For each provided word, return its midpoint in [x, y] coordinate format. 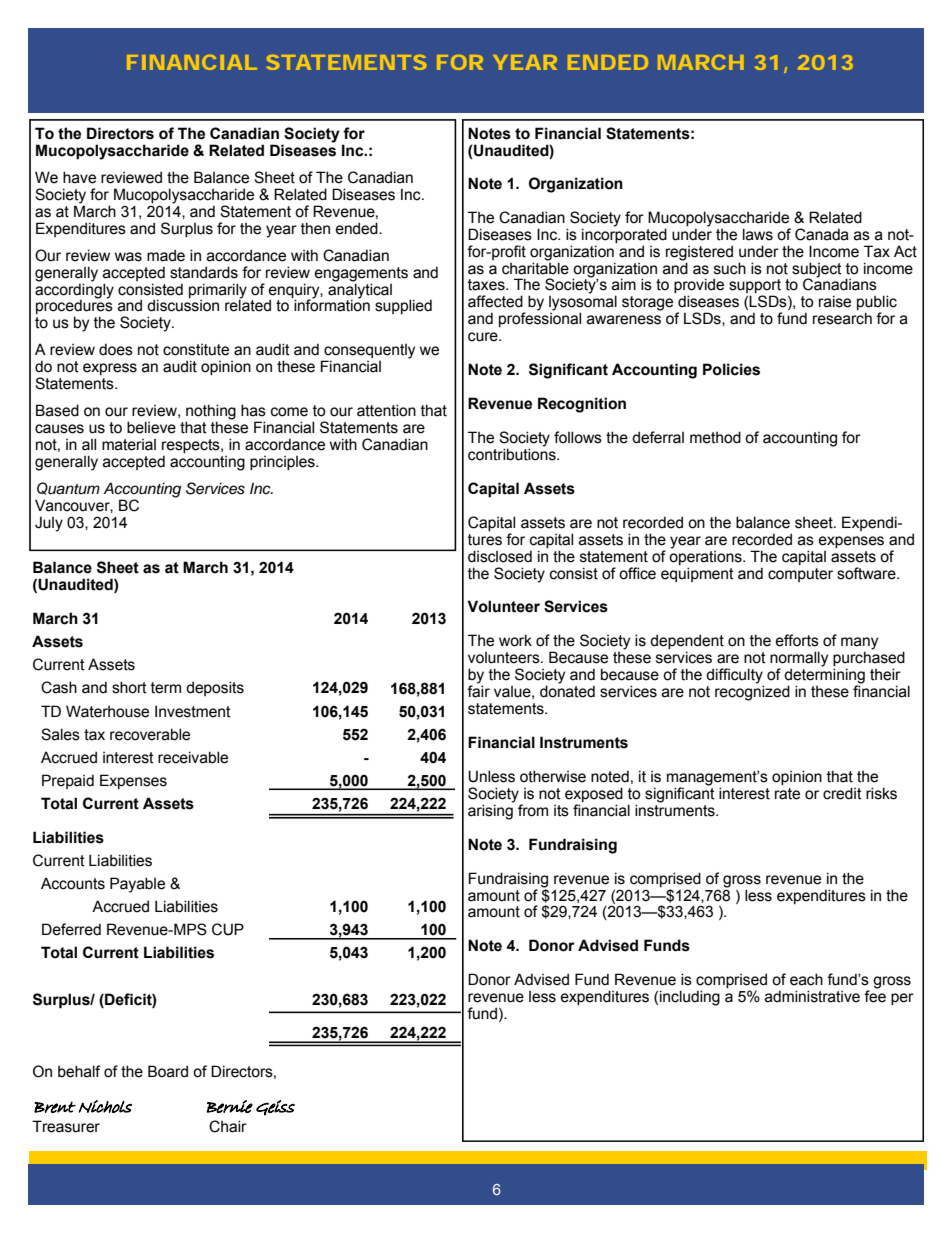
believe [151, 427]
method [715, 437]
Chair [228, 1126]
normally [799, 660]
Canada [822, 234]
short [129, 687]
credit [842, 793]
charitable [535, 267]
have [79, 177]
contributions [513, 453]
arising [491, 811]
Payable [137, 885]
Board [168, 1071]
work [515, 640]
